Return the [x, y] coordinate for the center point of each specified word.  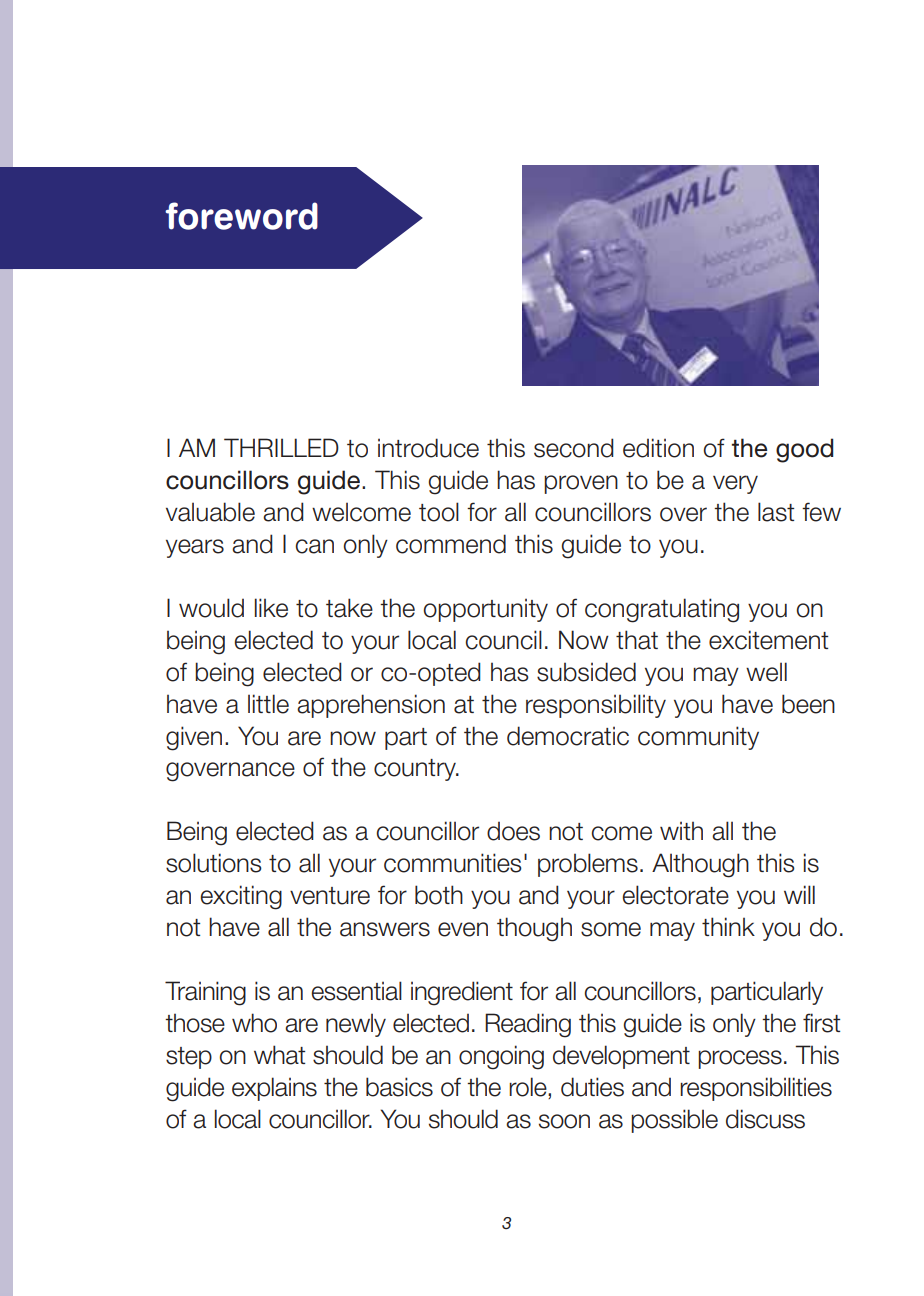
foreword [241, 216]
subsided [586, 672]
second [574, 448]
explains [274, 1089]
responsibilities [756, 1089]
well [766, 672]
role [529, 1088]
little [268, 704]
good [804, 450]
